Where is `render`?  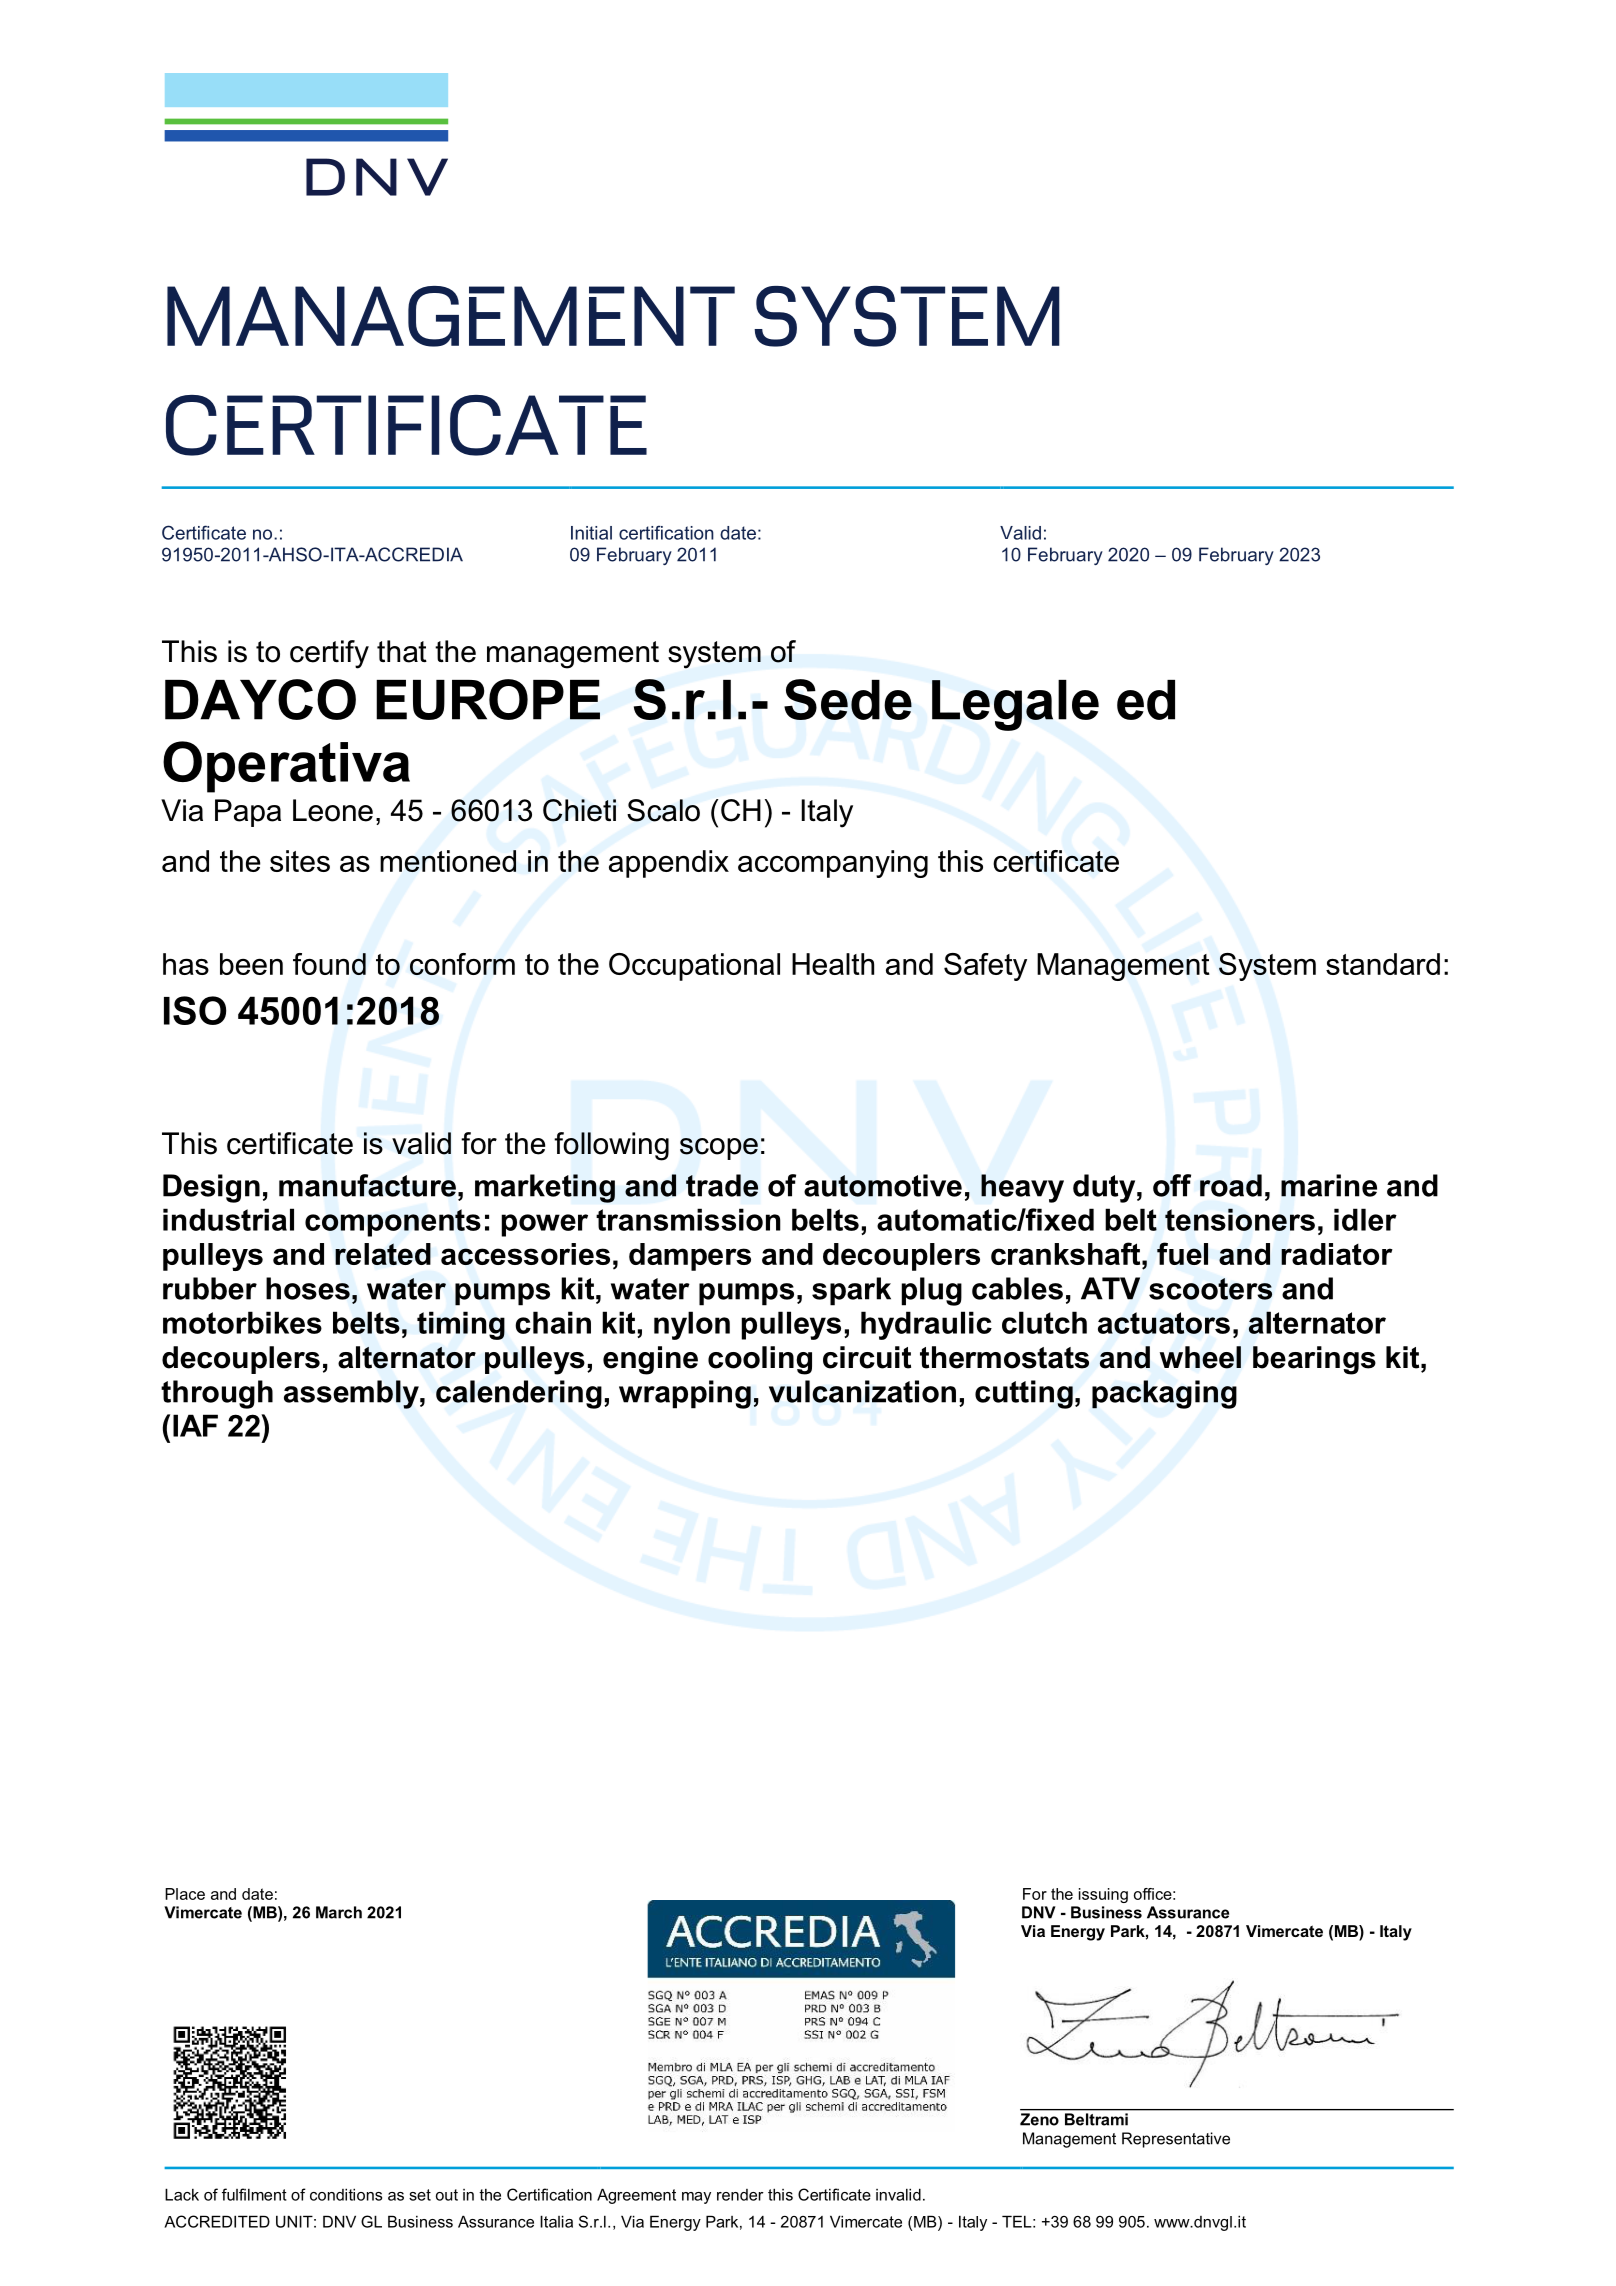
render is located at coordinates (740, 2195).
